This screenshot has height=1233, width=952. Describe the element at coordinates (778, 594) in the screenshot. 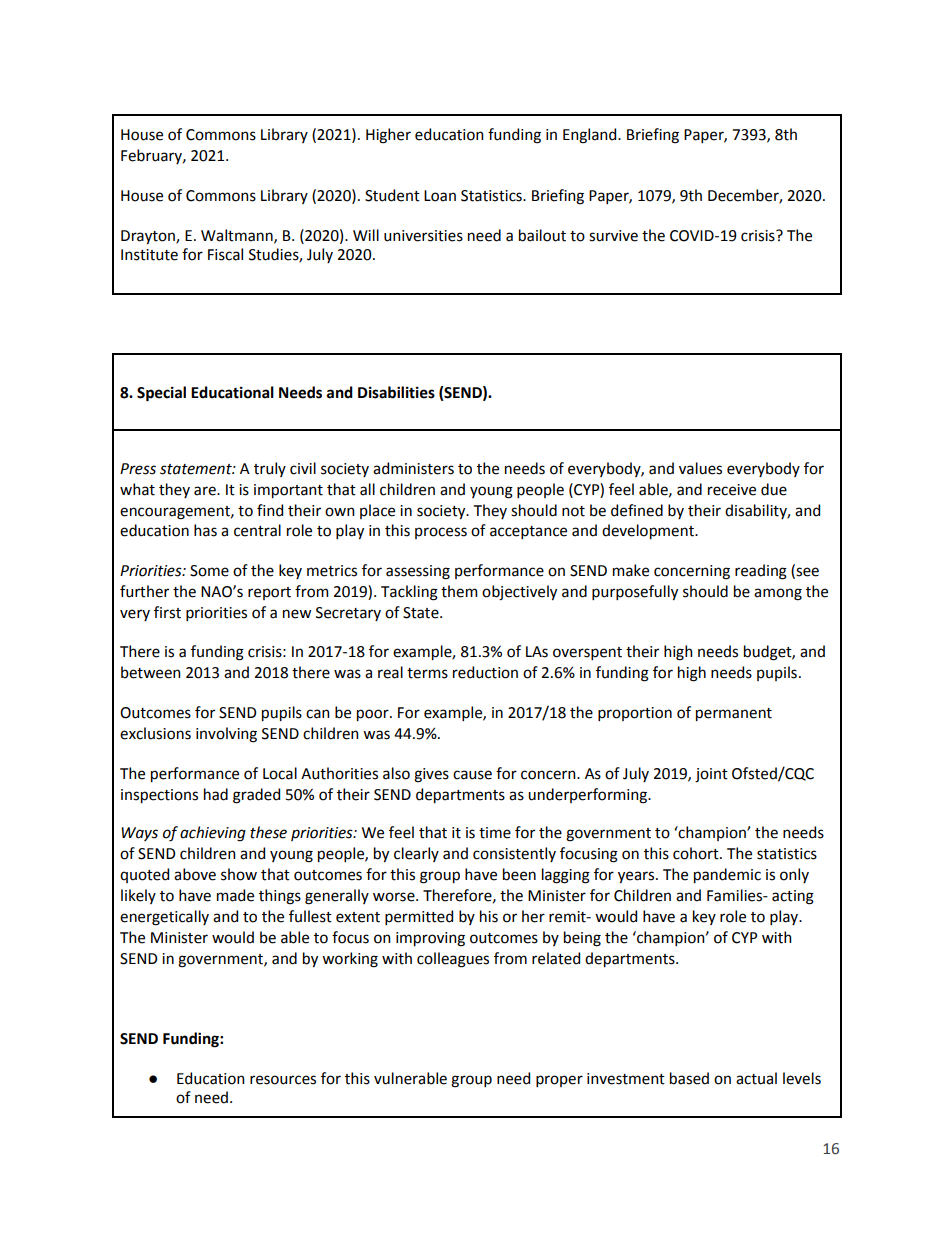

I see `among` at that location.
